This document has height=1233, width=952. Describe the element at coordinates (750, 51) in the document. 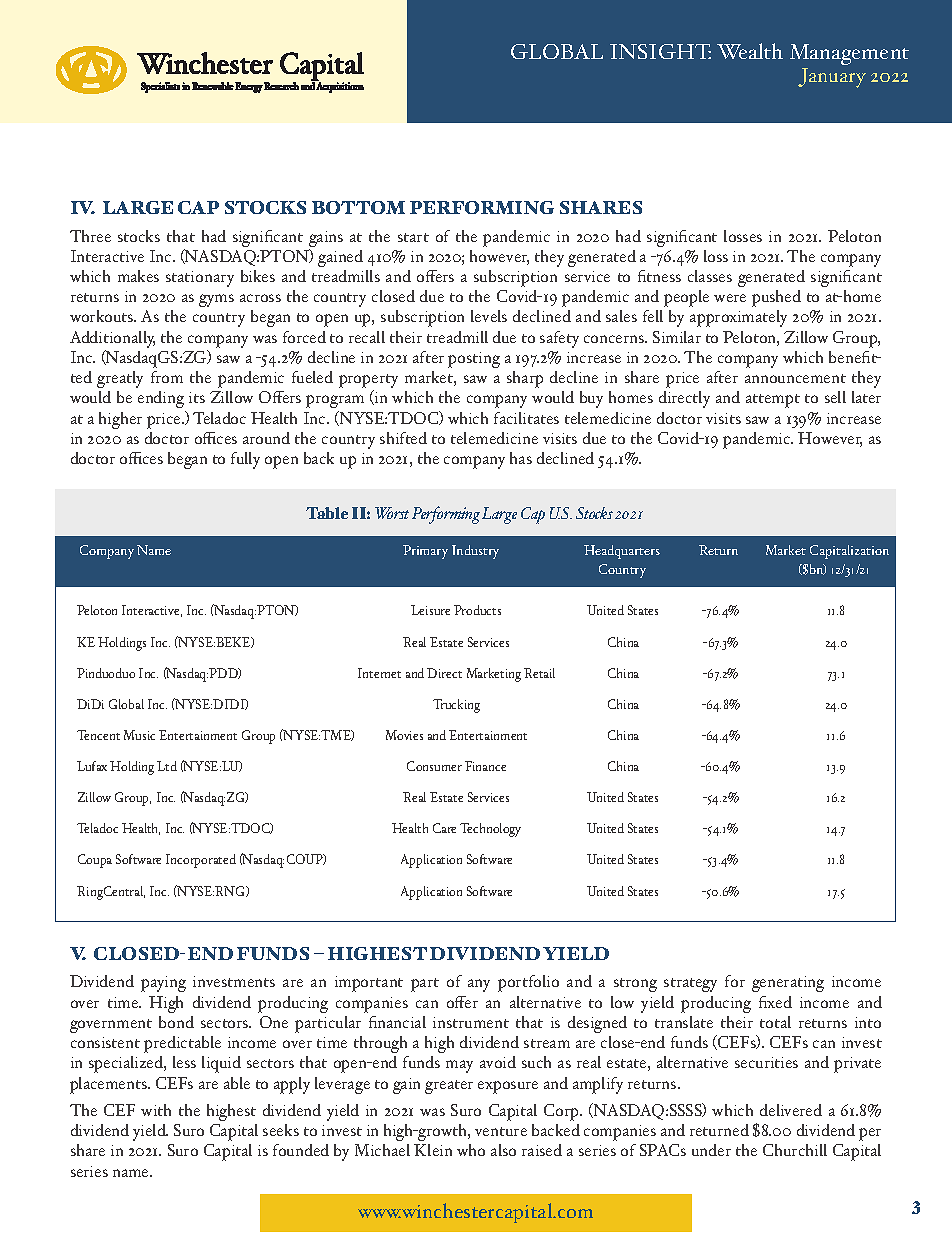

I see `Wealth` at that location.
